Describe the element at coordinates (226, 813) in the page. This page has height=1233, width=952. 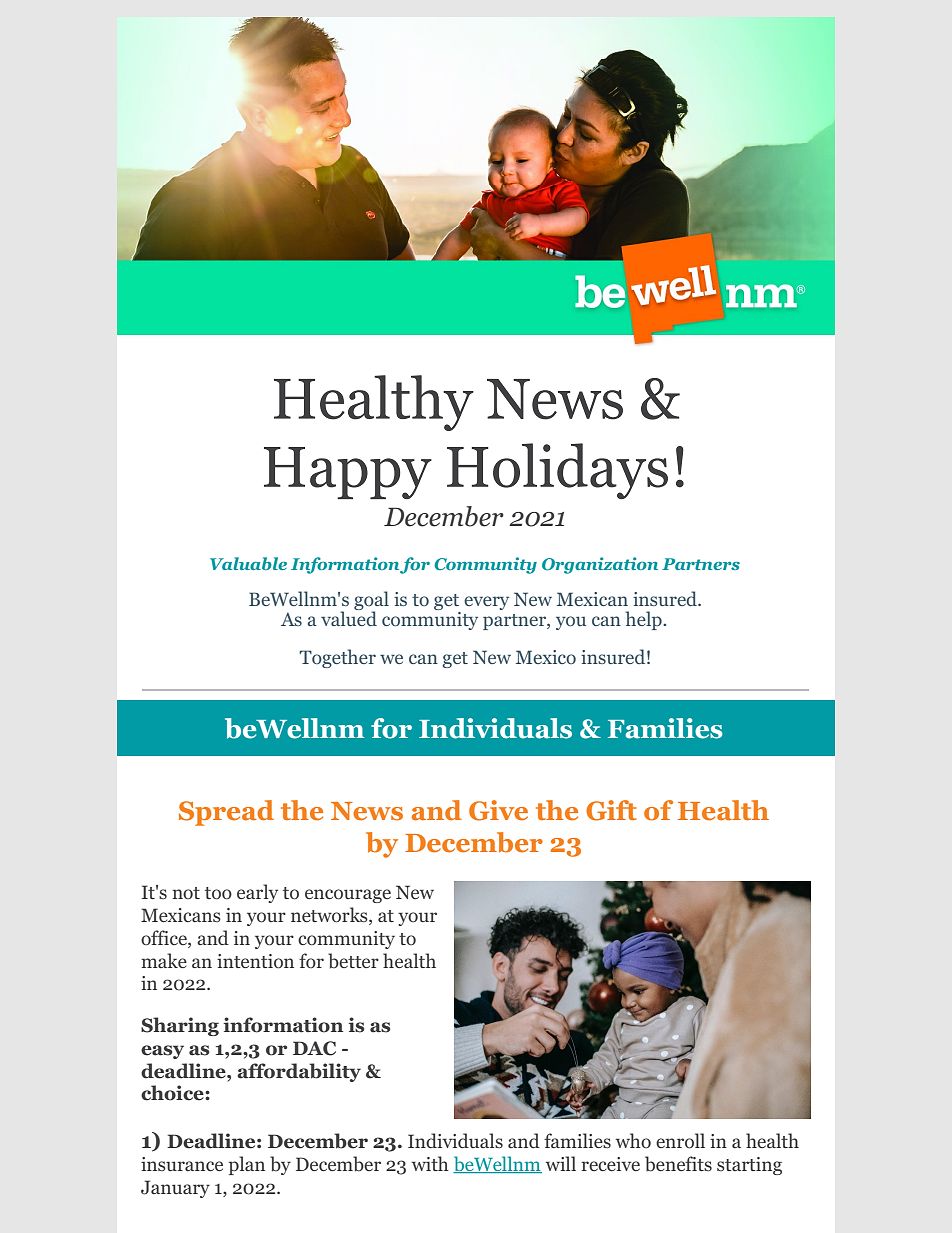
I see `Spread` at that location.
